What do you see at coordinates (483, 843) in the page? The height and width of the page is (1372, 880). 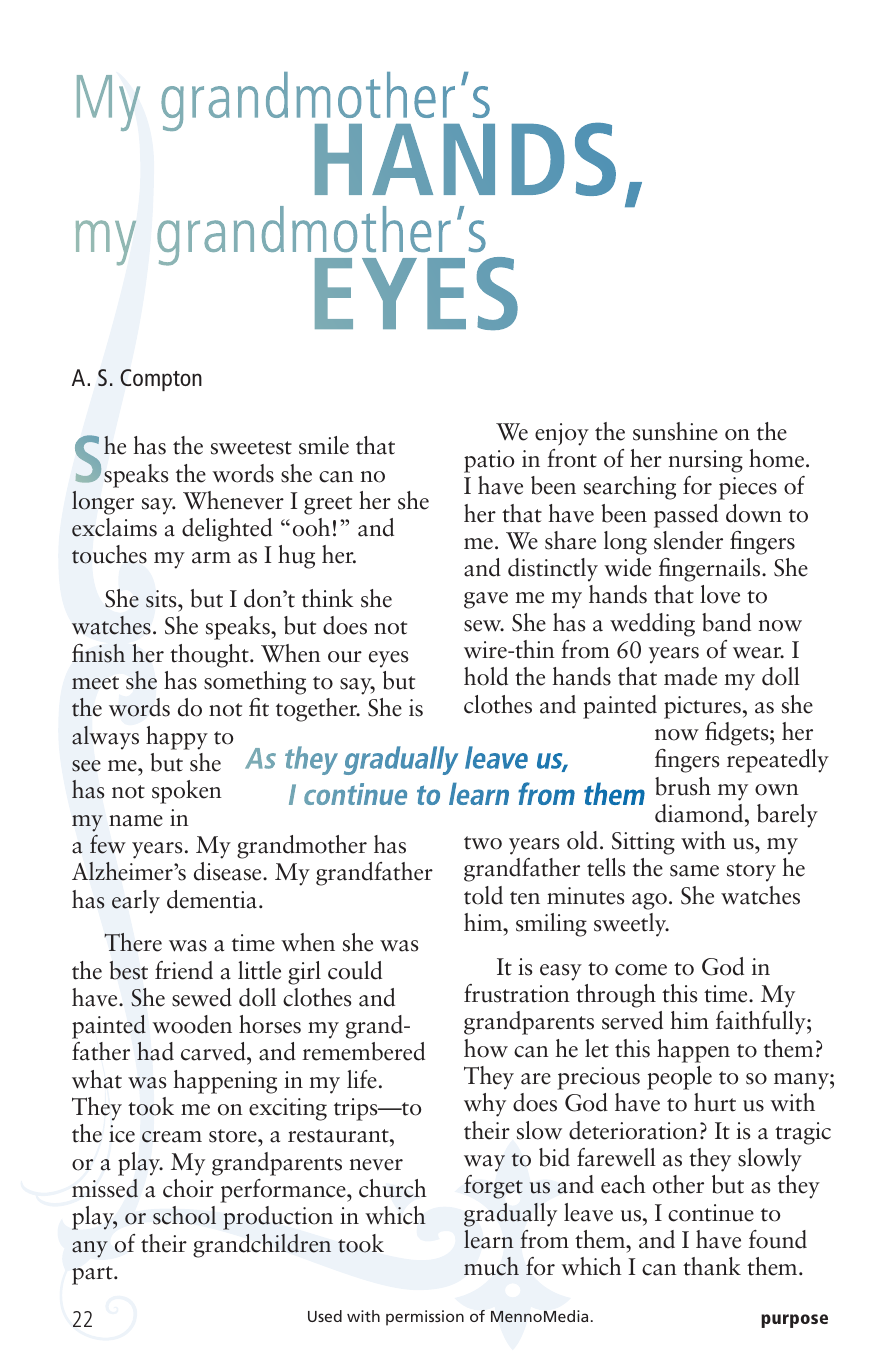 I see `two` at bounding box center [483, 843].
